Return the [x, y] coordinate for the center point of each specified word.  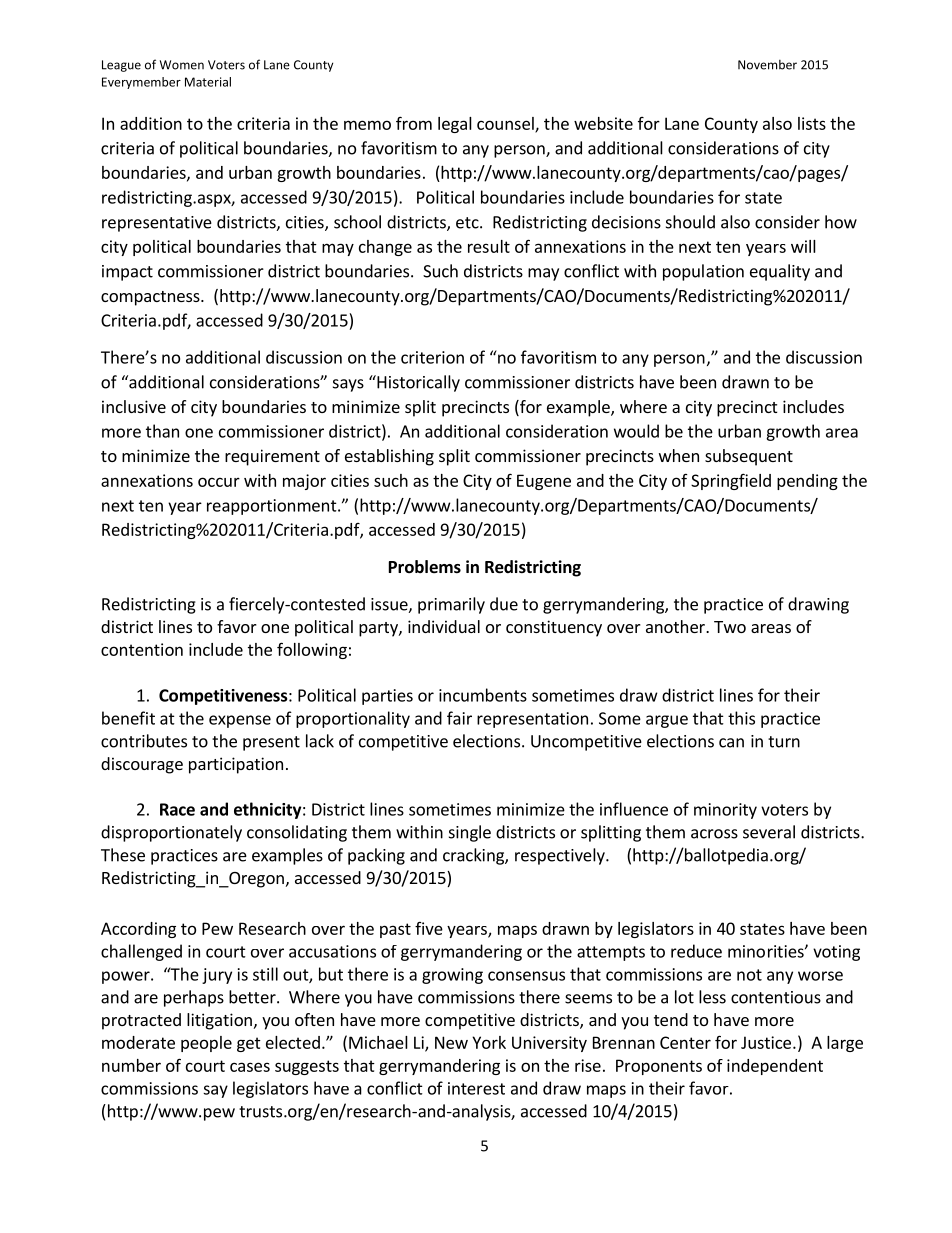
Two [730, 627]
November [767, 65]
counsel [506, 124]
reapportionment [273, 507]
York [489, 1042]
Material [208, 82]
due [504, 604]
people [206, 1044]
